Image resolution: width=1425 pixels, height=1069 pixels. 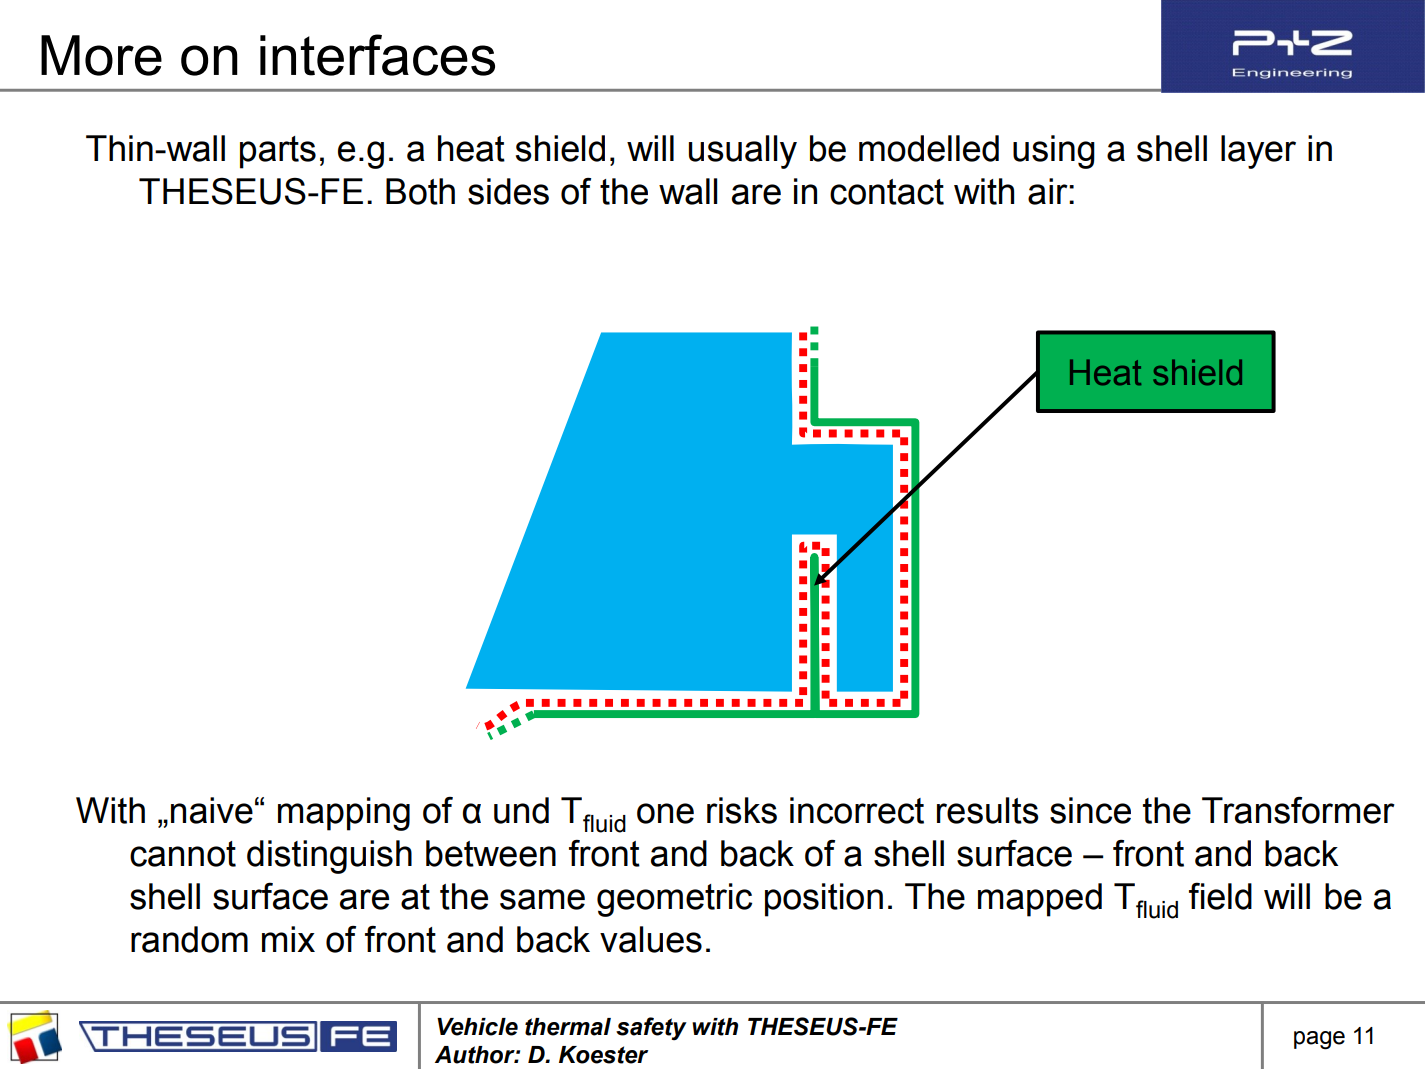 What do you see at coordinates (1258, 152) in the page?
I see `layer` at bounding box center [1258, 152].
